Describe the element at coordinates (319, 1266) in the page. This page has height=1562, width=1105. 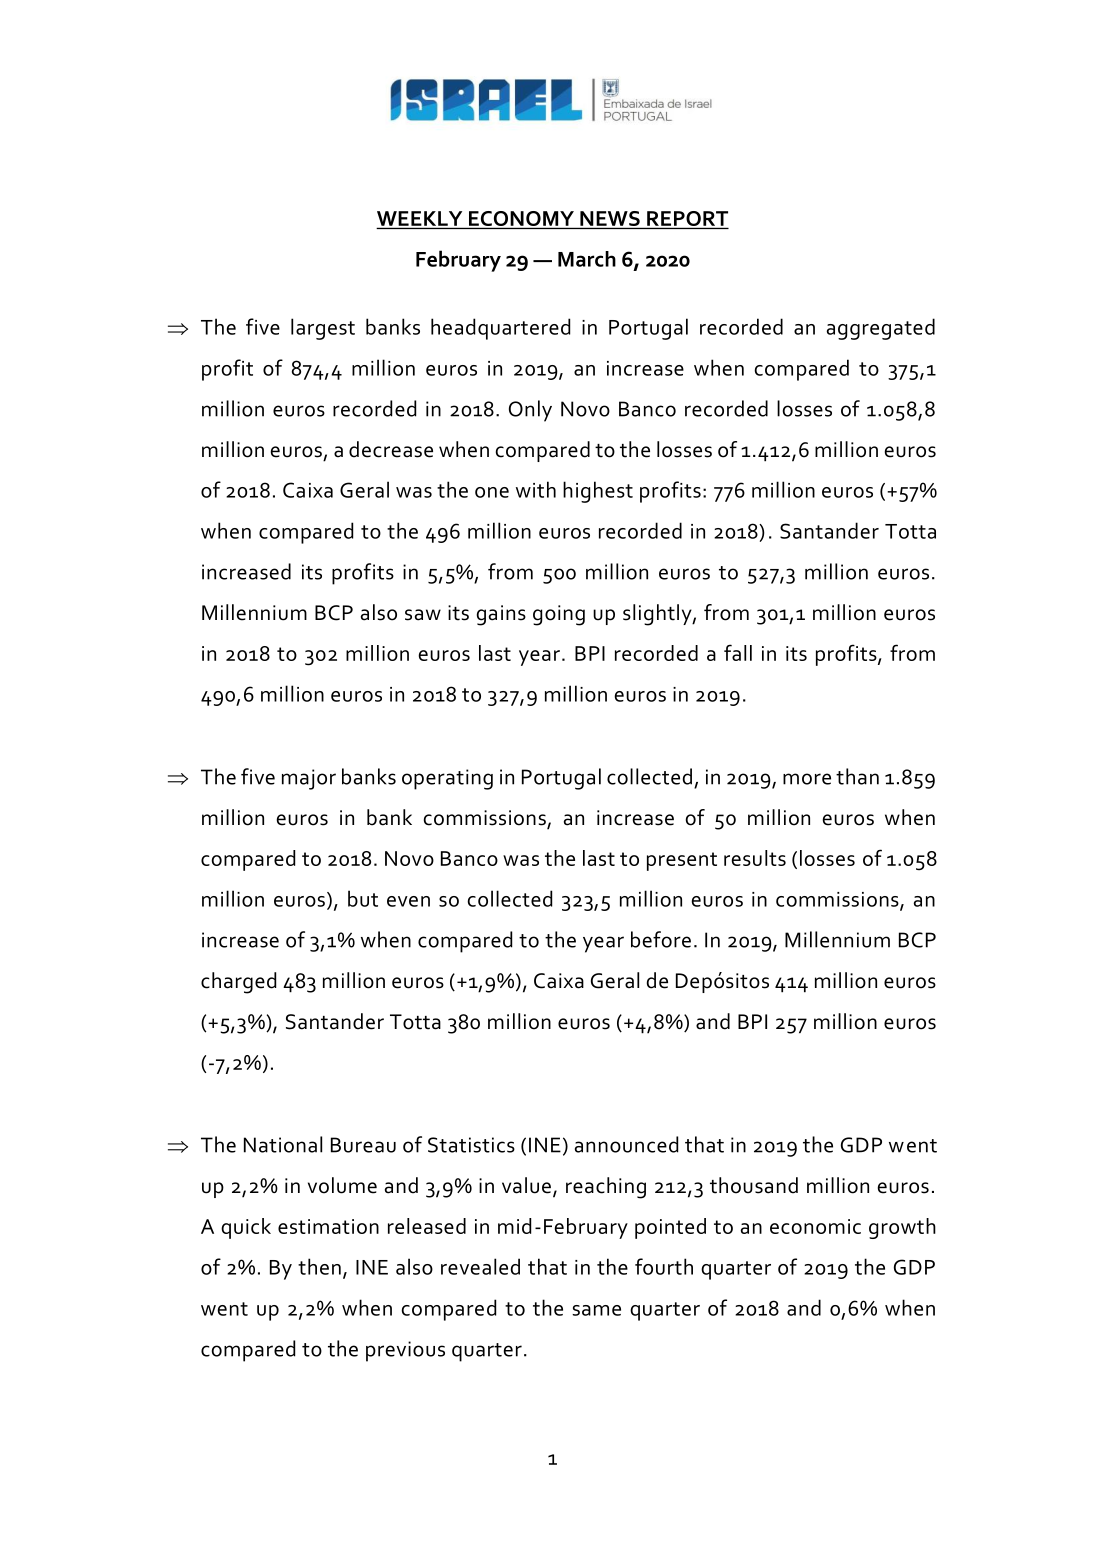
I see `then` at that location.
